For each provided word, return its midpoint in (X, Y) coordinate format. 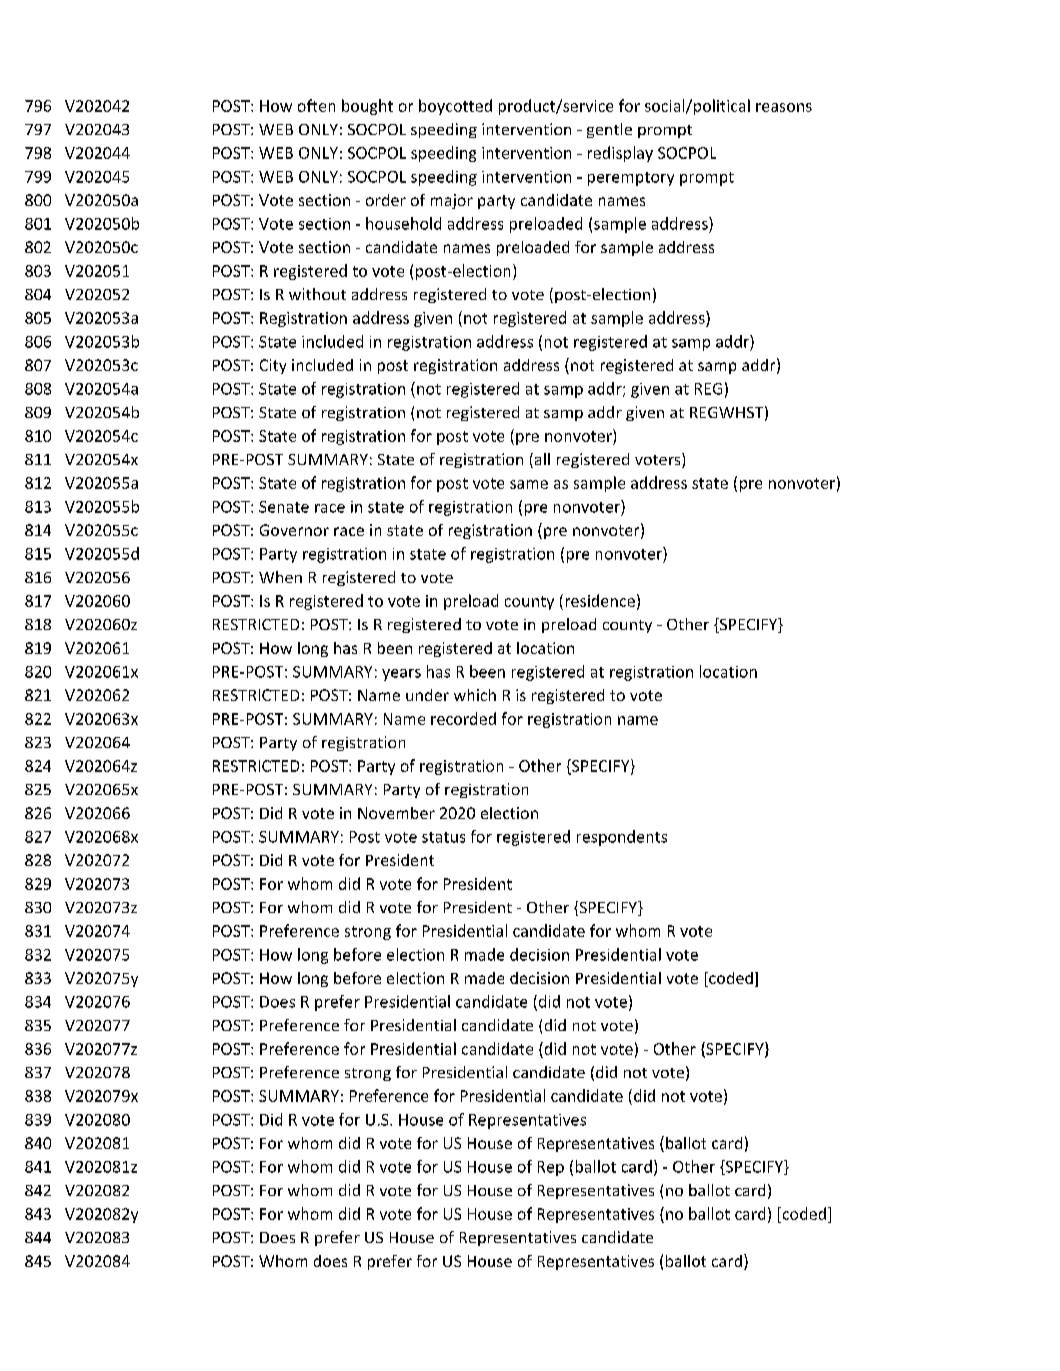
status (443, 837)
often (316, 105)
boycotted (455, 107)
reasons (784, 107)
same (529, 484)
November (396, 813)
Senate (284, 507)
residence (600, 600)
